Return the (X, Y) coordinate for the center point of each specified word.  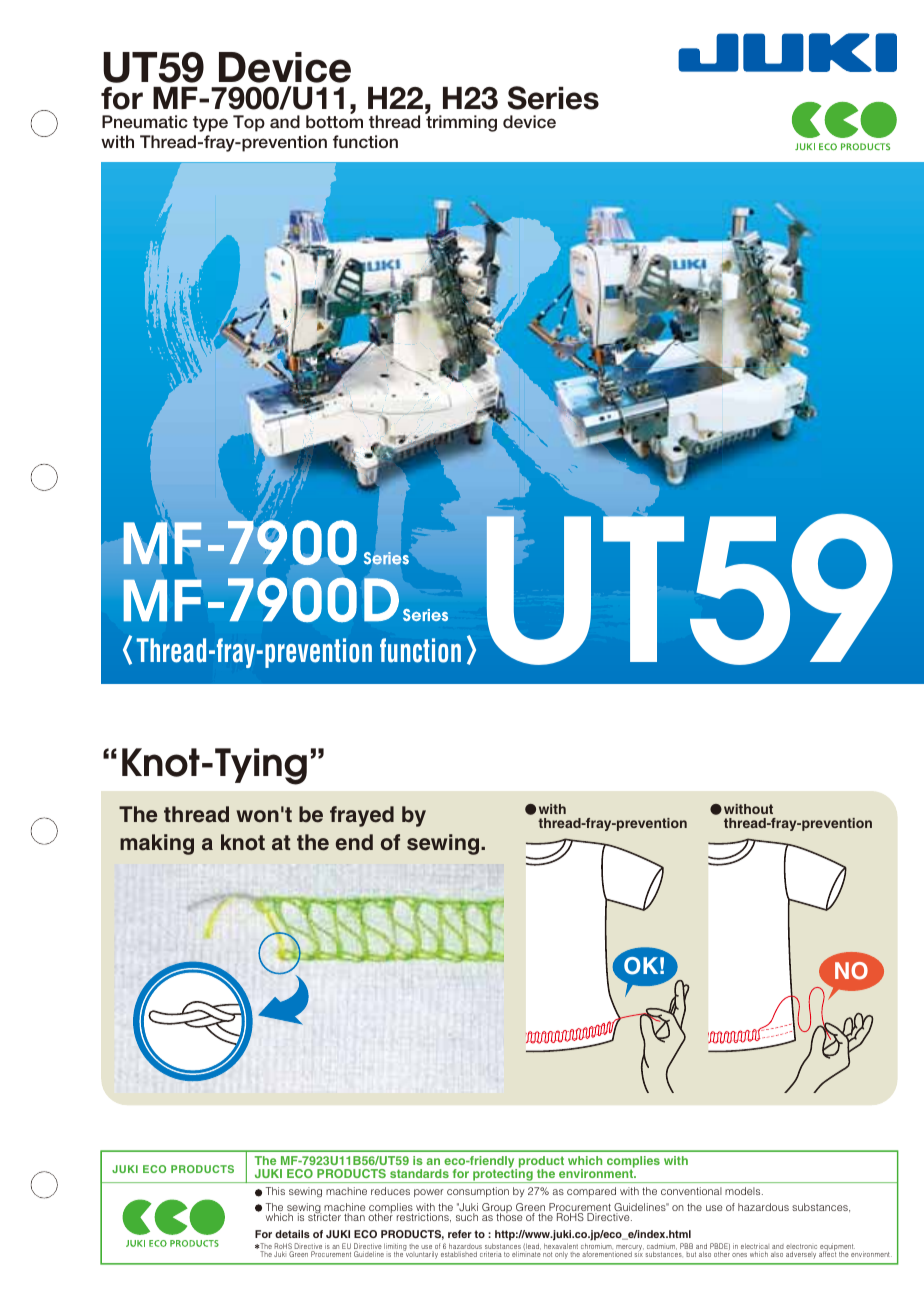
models (744, 1191)
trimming (461, 123)
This (275, 1191)
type (210, 124)
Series (553, 98)
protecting (503, 1175)
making (157, 844)
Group (498, 1209)
